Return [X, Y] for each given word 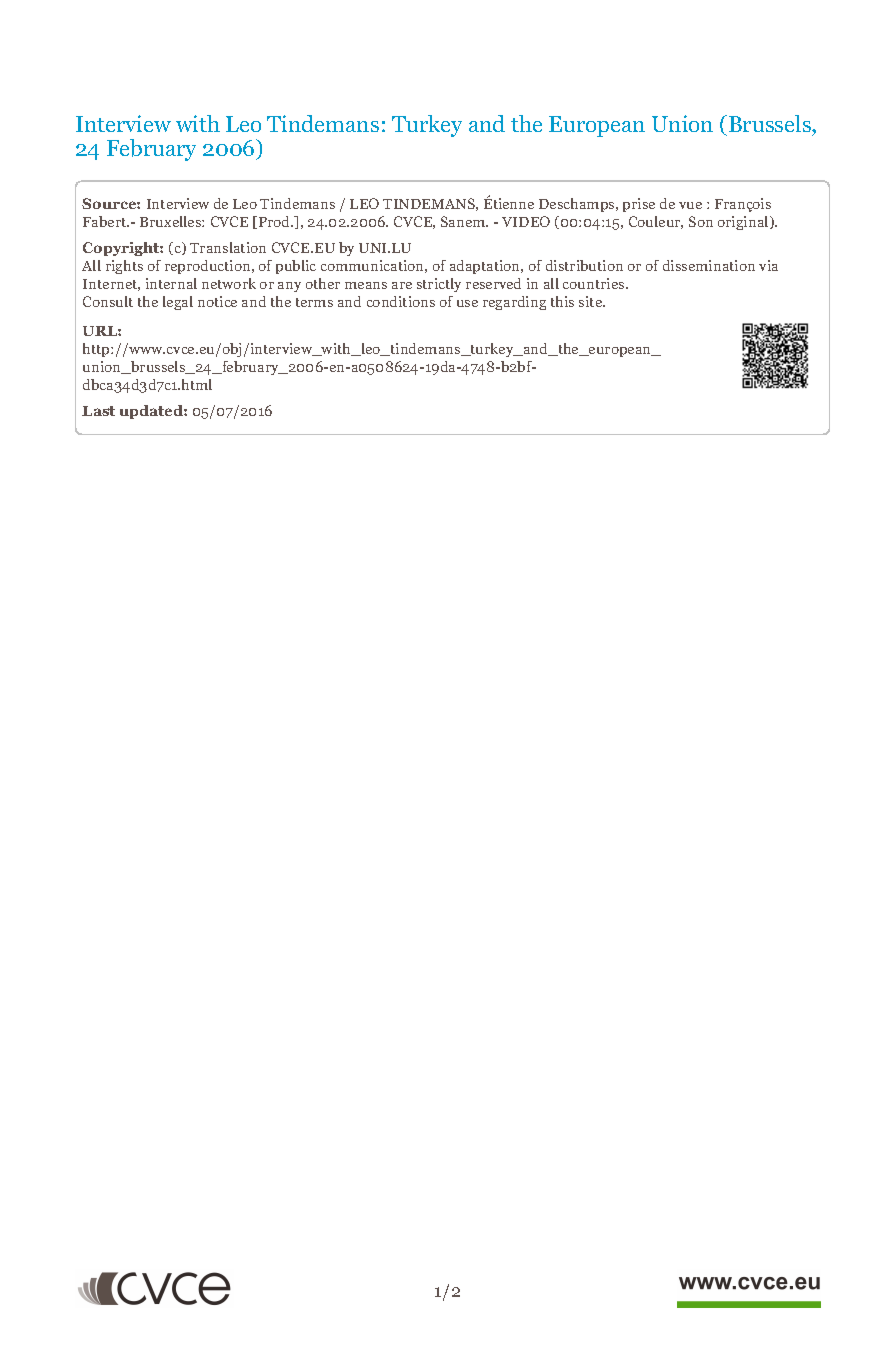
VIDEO [526, 221]
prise [639, 205]
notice [217, 301]
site [591, 301]
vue [690, 205]
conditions [401, 301]
